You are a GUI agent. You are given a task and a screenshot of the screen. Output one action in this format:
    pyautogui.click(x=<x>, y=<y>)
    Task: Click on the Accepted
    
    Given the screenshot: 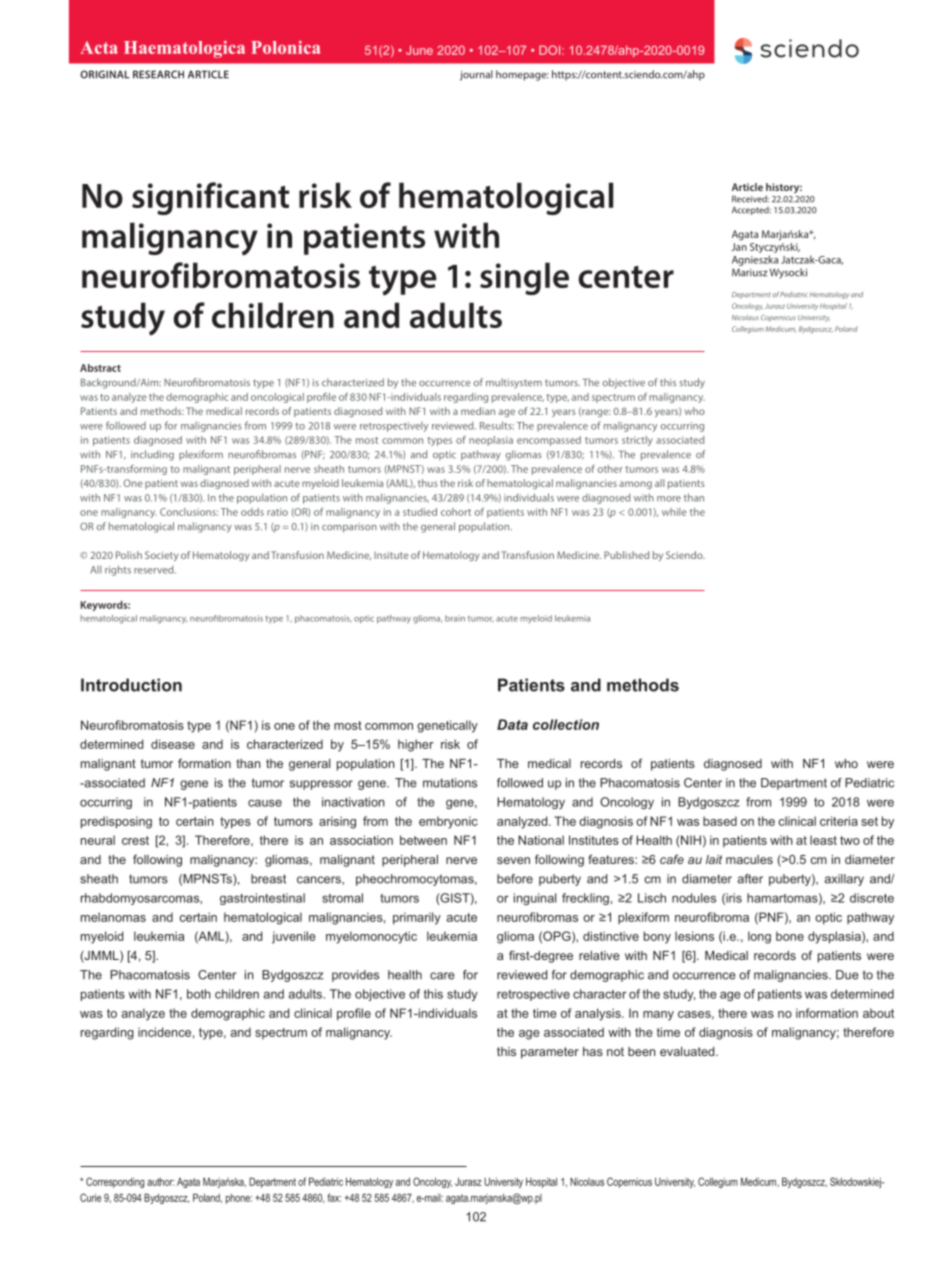 What is the action you would take?
    pyautogui.click(x=751, y=210)
